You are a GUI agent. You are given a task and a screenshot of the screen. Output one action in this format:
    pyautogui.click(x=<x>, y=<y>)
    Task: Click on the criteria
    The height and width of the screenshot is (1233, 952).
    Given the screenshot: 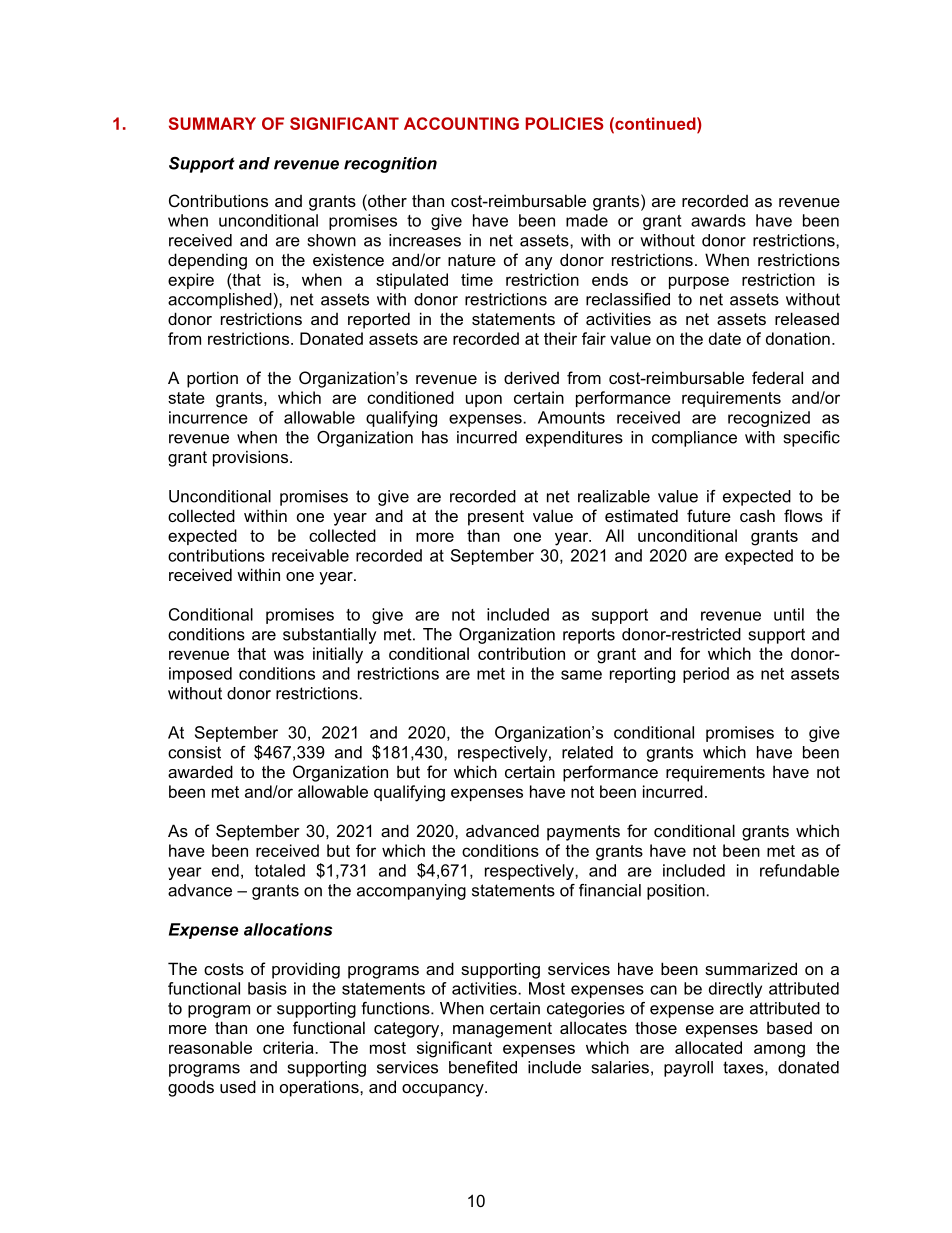 What is the action you would take?
    pyautogui.click(x=289, y=1047)
